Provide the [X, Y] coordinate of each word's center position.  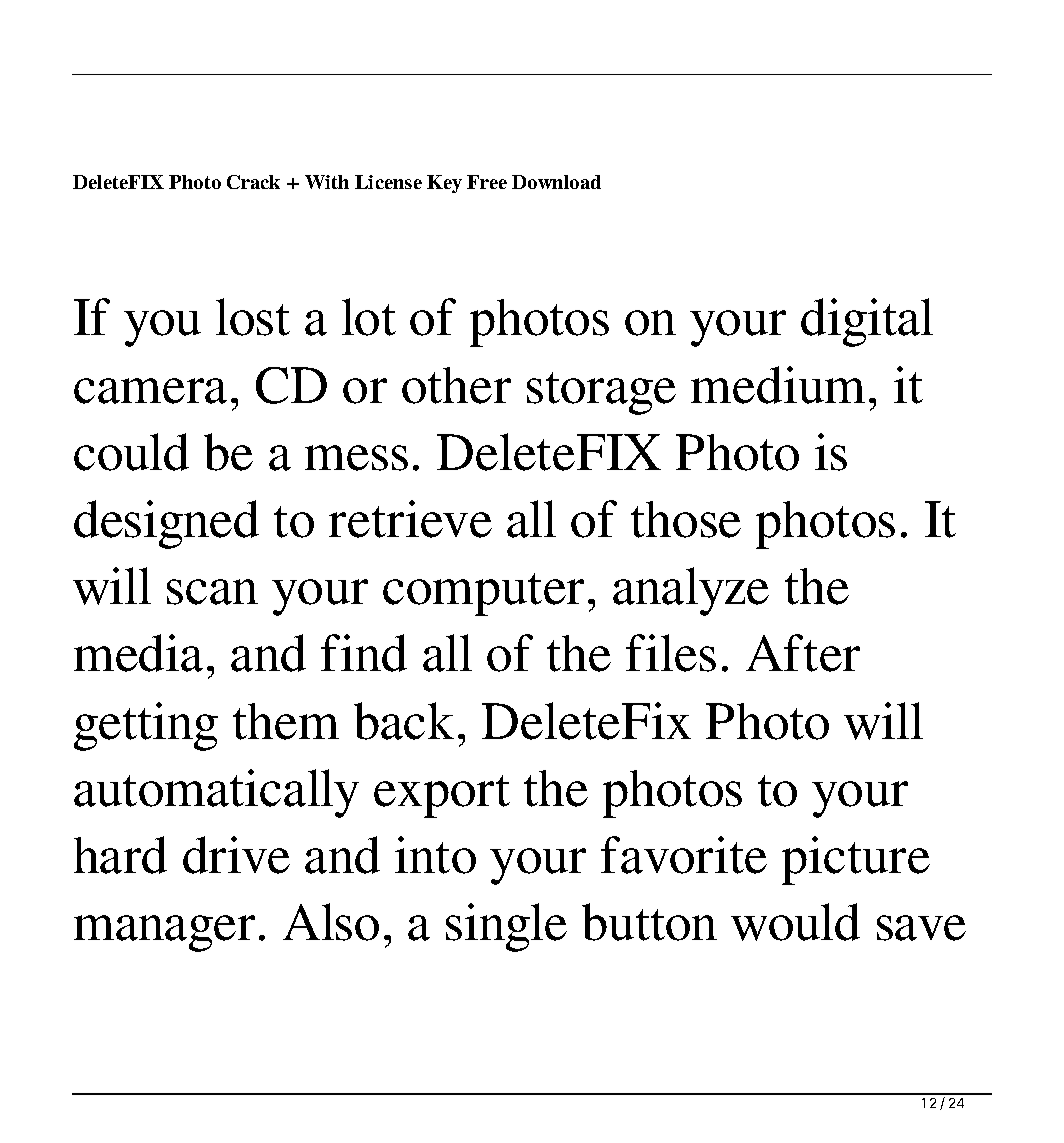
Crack [253, 182]
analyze [691, 591]
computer [483, 594]
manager [164, 933]
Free [487, 182]
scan [212, 592]
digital [867, 322]
